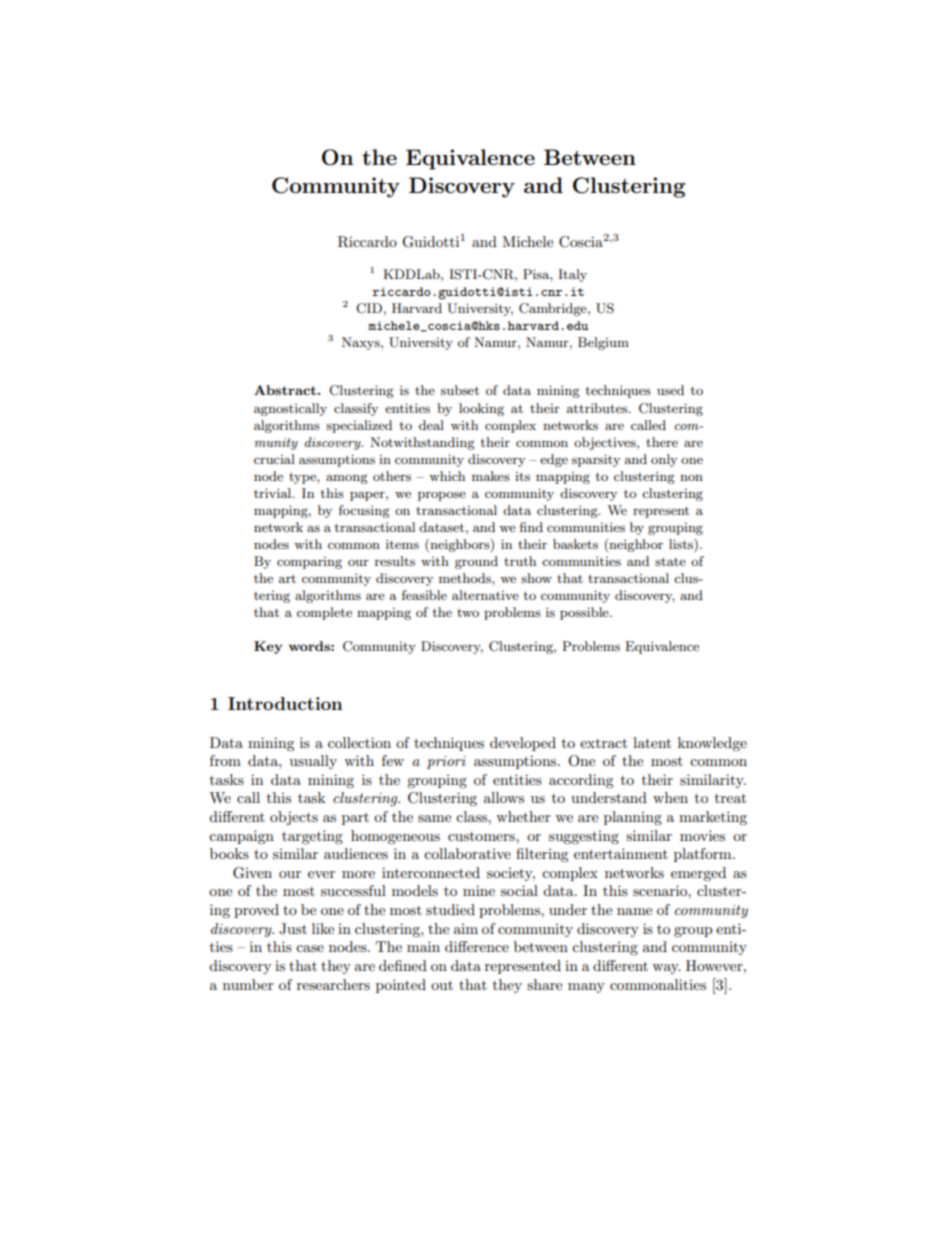 Image resolution: width=952 pixels, height=1233 pixels. Describe the element at coordinates (313, 762) in the image. I see `usually` at that location.
